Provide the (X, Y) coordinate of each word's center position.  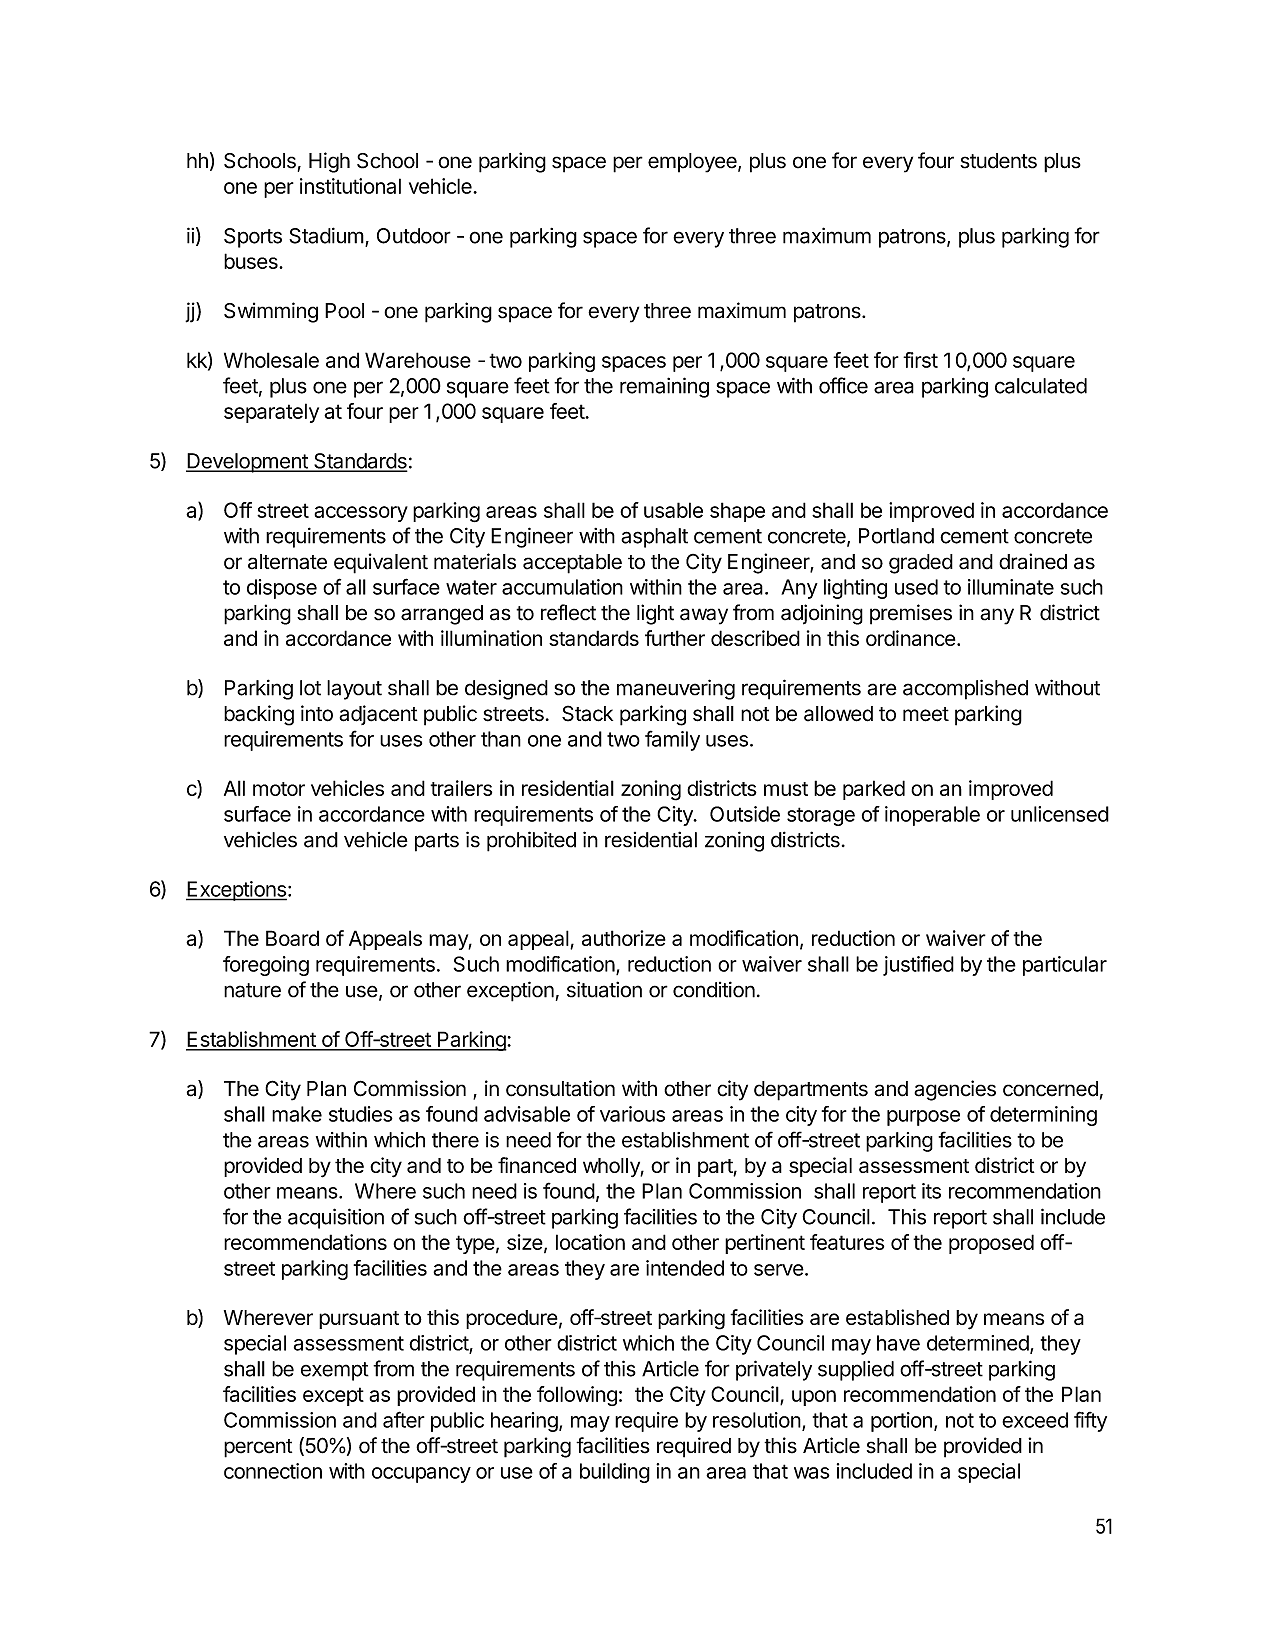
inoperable (932, 816)
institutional (350, 186)
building (615, 1473)
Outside (745, 814)
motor (279, 789)
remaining (664, 387)
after (404, 1419)
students (998, 161)
